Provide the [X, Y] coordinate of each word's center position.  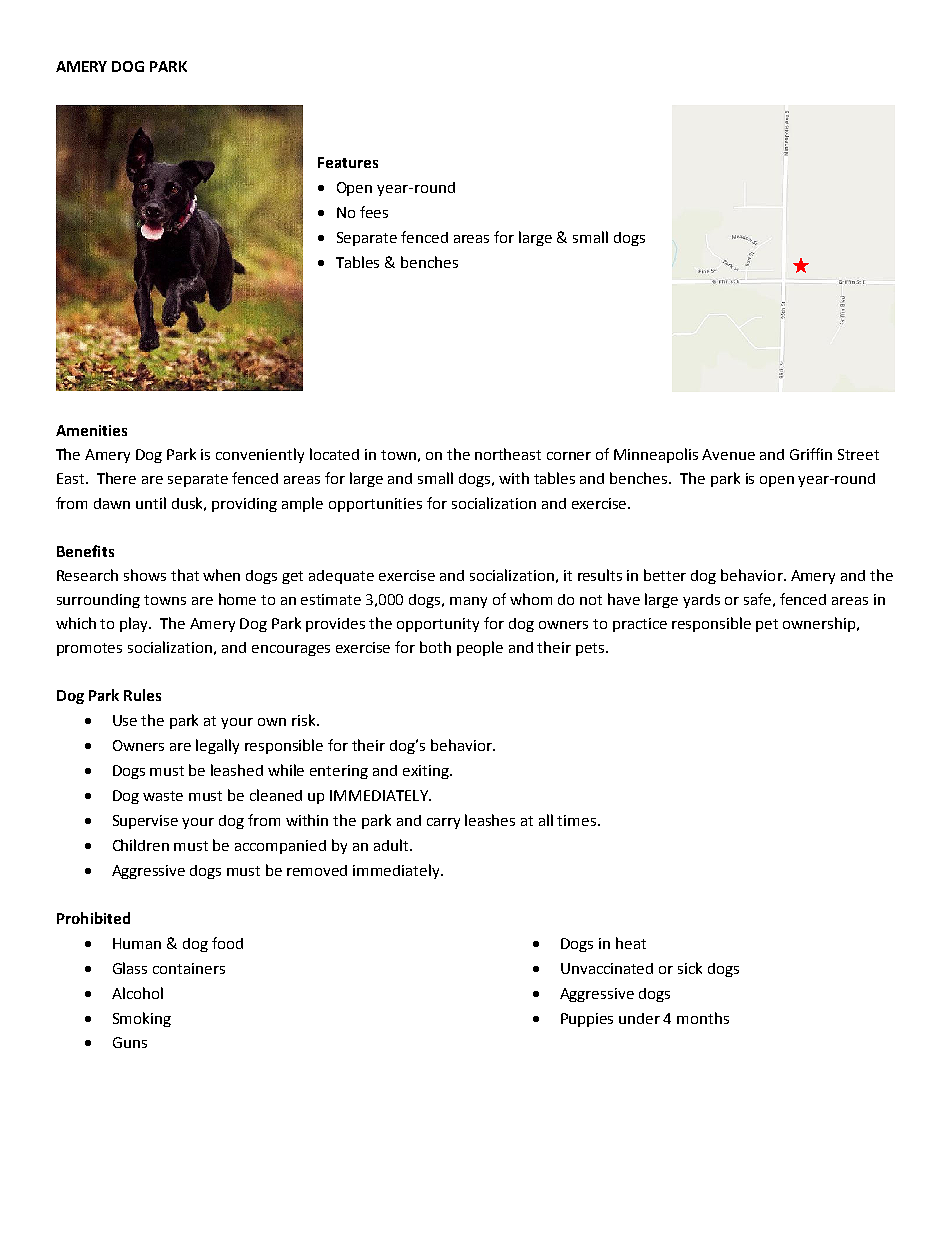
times [578, 820]
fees [374, 212]
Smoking [142, 1019]
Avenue [728, 454]
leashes [490, 820]
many [468, 602]
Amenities [91, 430]
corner [569, 456]
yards [701, 601]
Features [348, 162]
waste [163, 796]
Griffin [811, 454]
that [185, 575]
